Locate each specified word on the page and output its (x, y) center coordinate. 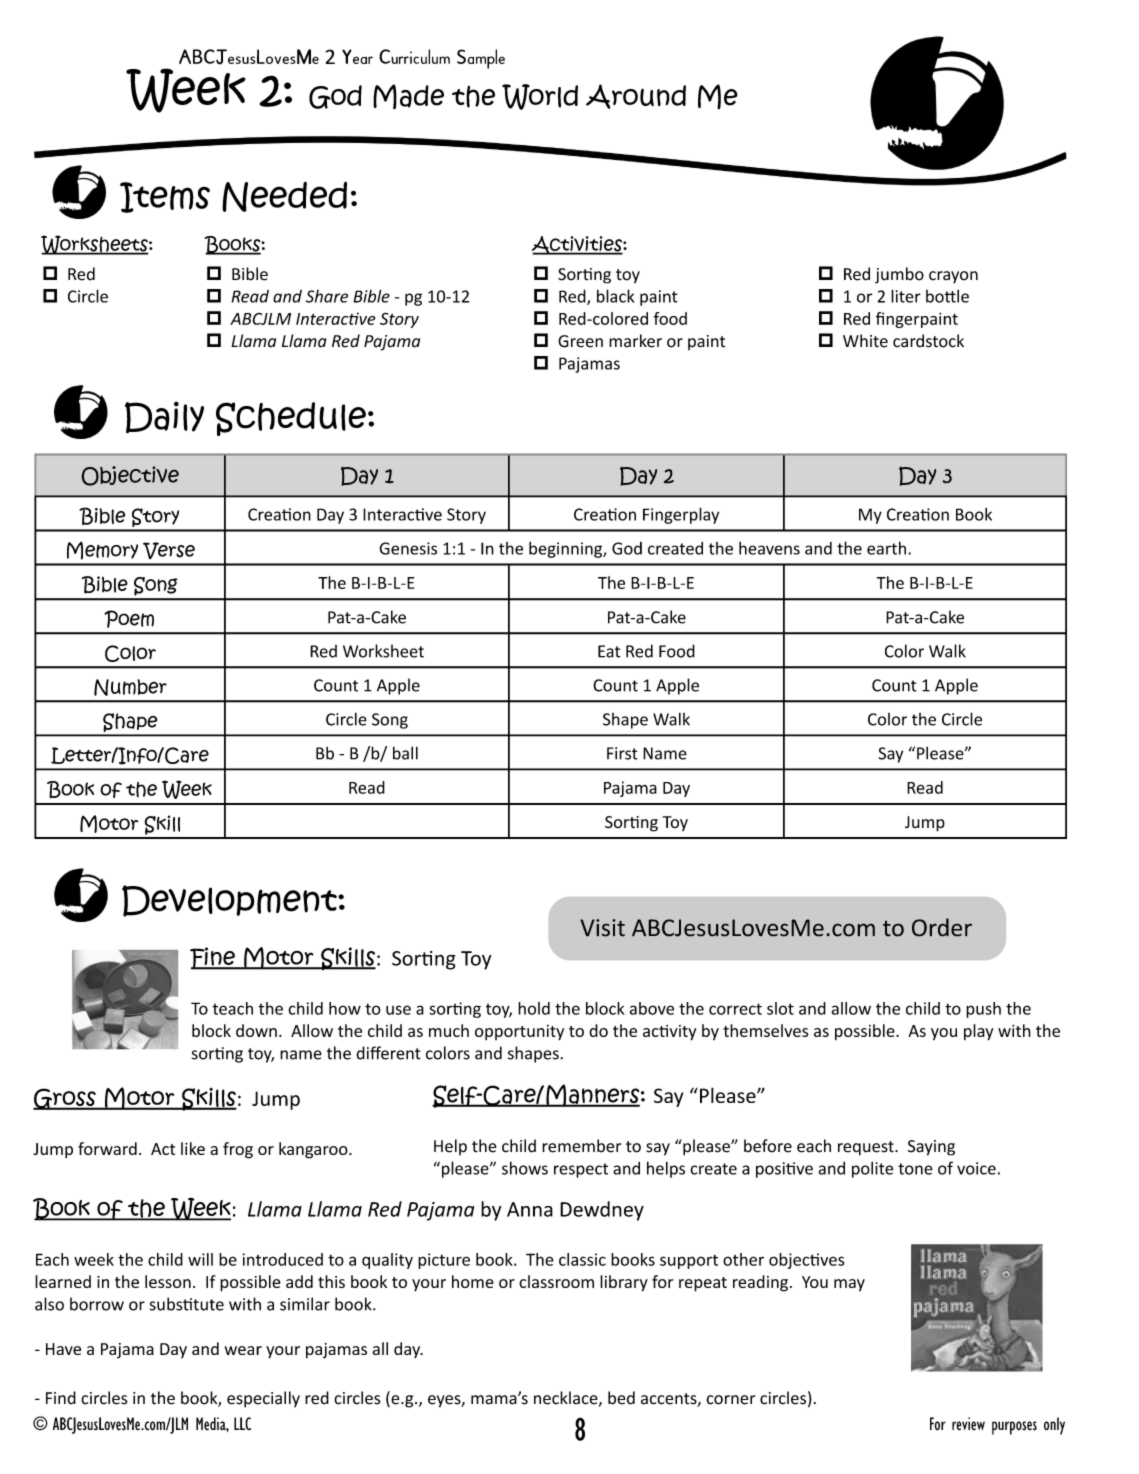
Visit (602, 928)
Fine (213, 958)
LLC (242, 1423)
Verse (169, 550)
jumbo (899, 275)
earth (886, 548)
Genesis (408, 548)
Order (942, 927)
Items (165, 197)
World (540, 97)
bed (621, 1398)
